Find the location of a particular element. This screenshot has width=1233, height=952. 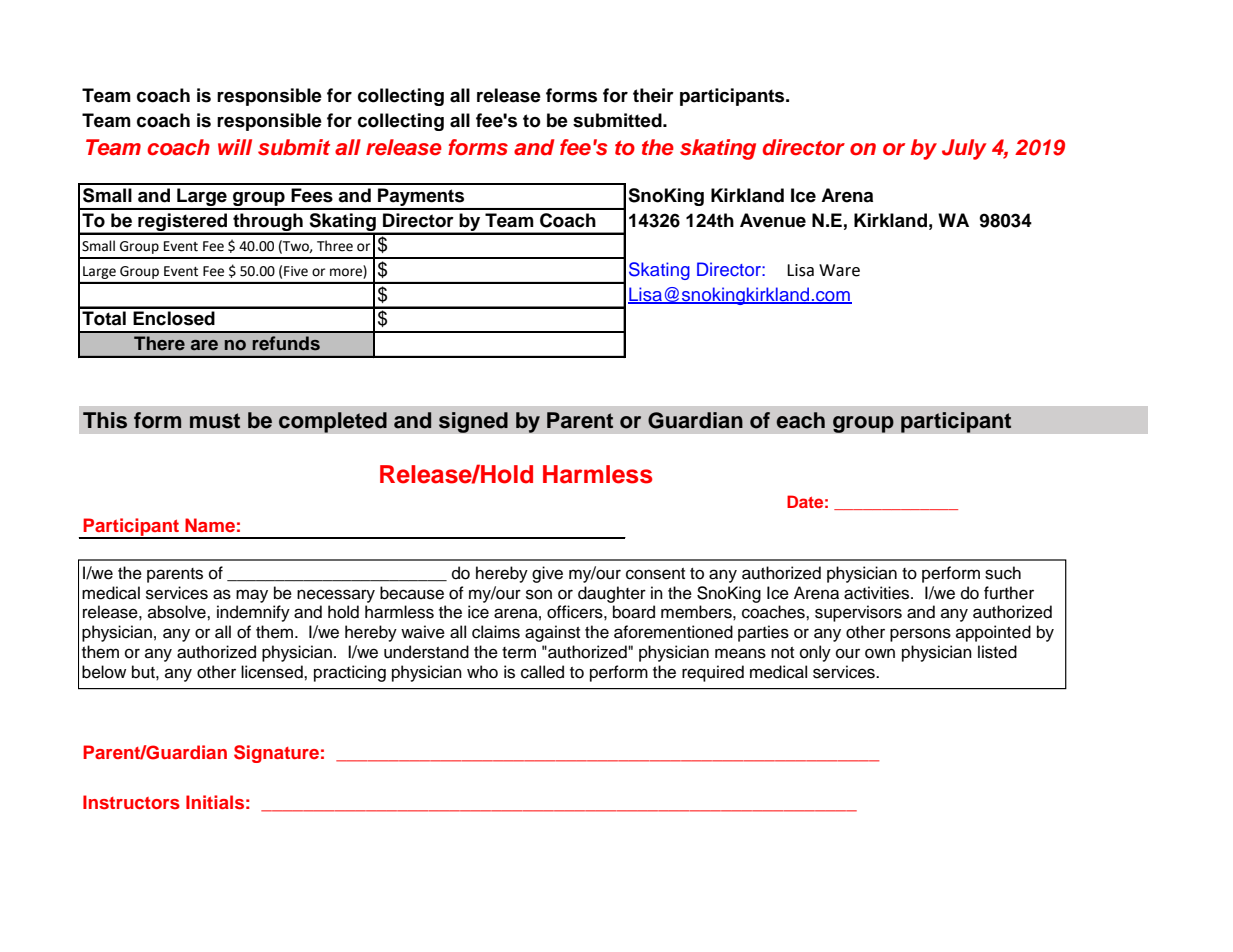

must is located at coordinates (215, 421).
